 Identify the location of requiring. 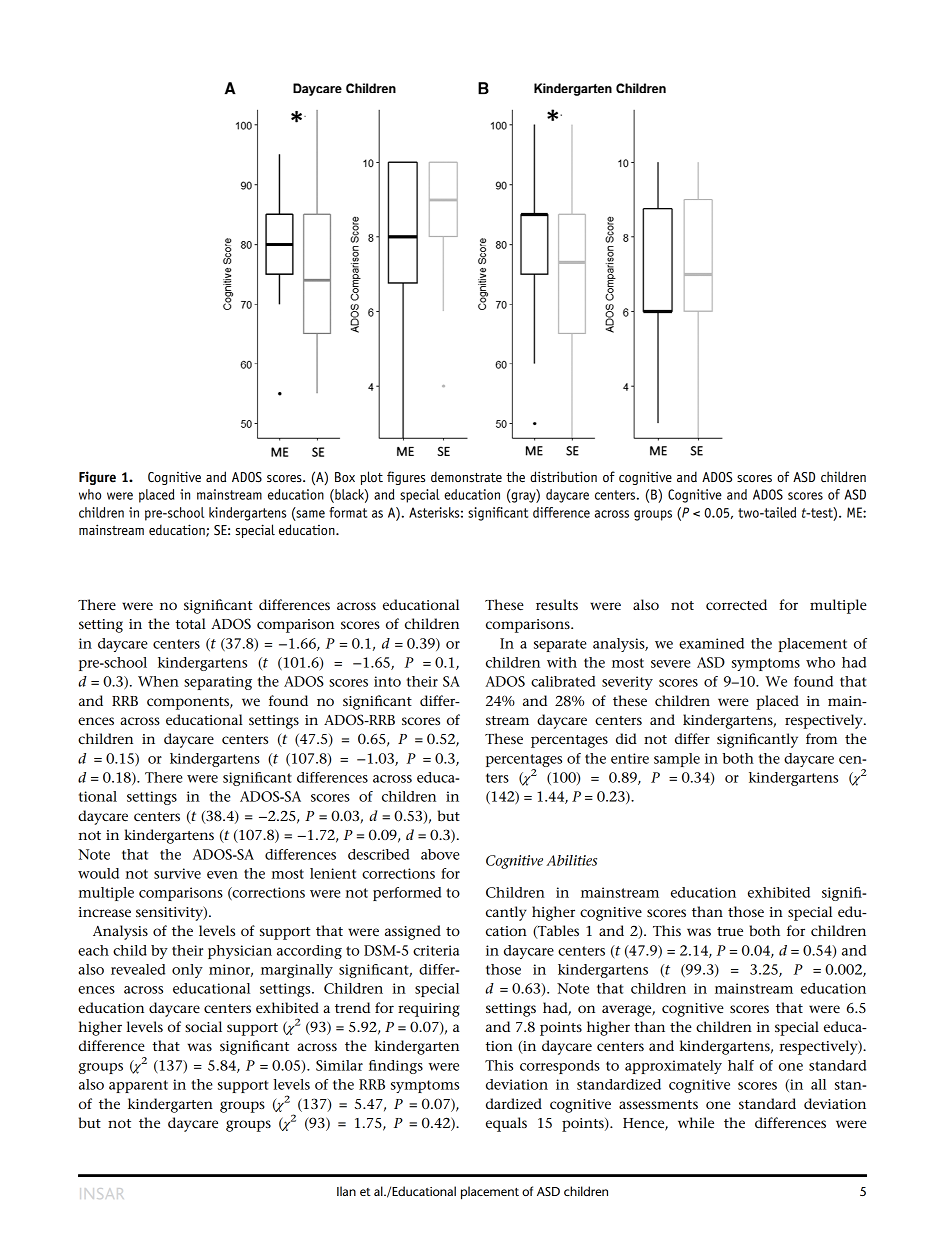
(429, 1010).
